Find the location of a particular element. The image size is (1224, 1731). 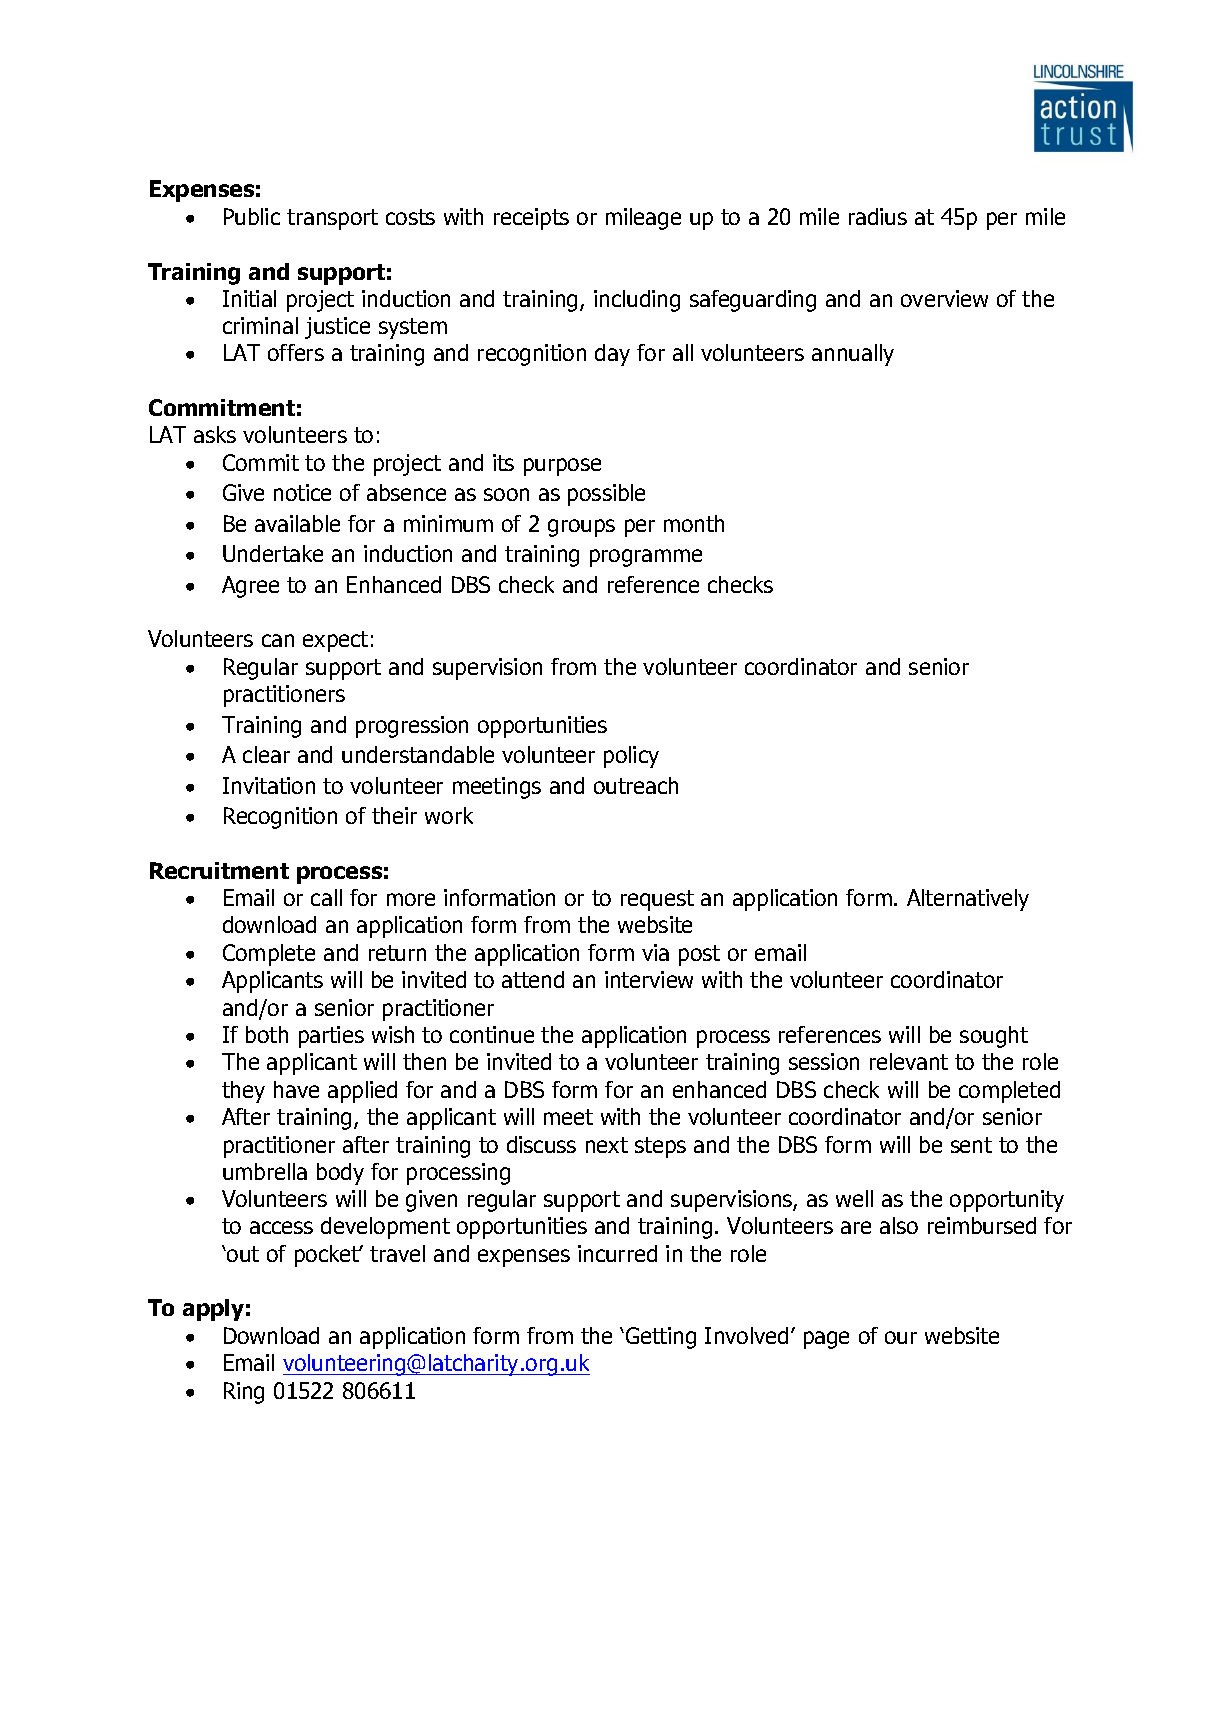

policy is located at coordinates (631, 757).
